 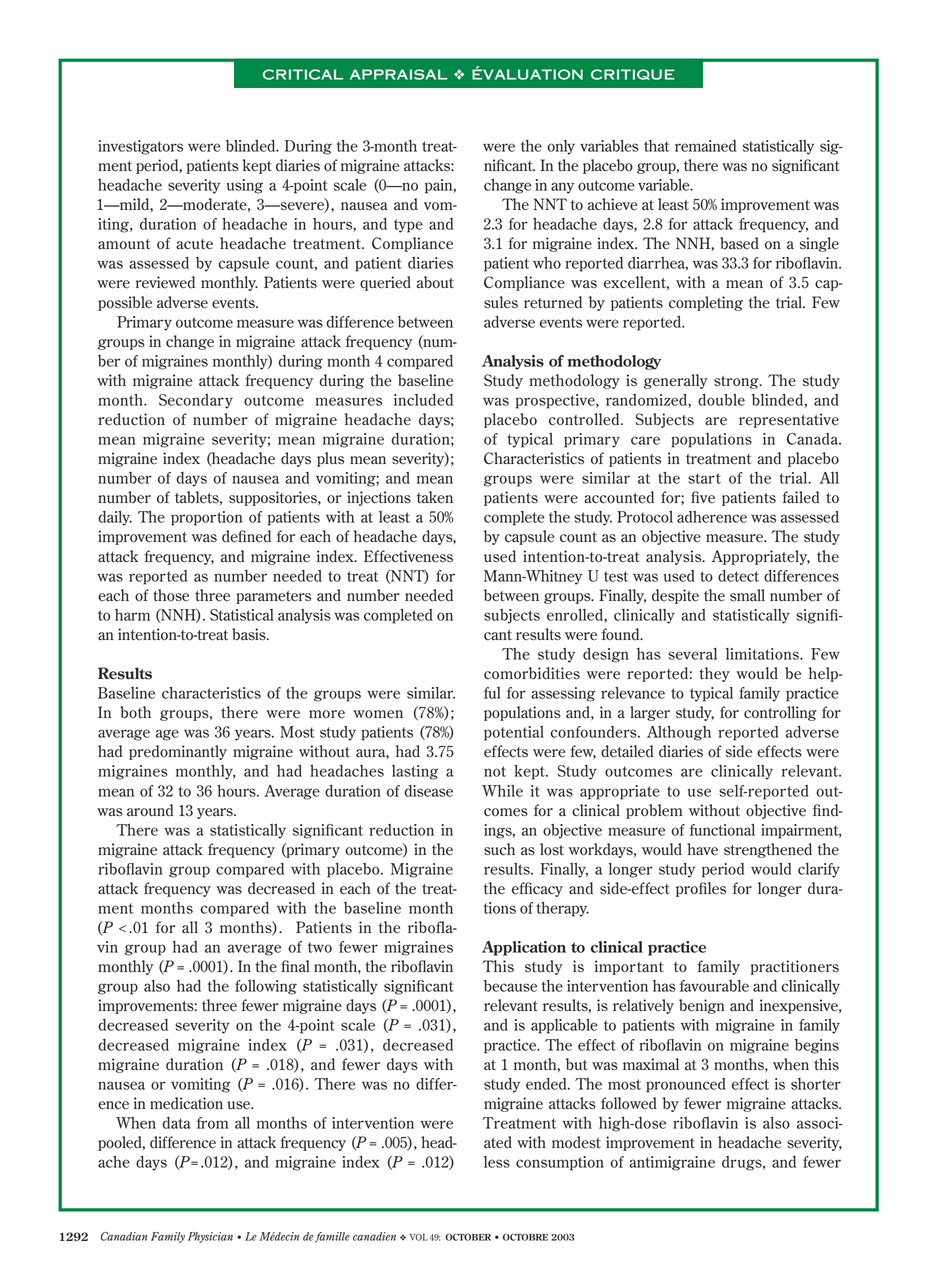 I want to click on taken, so click(x=435, y=497).
